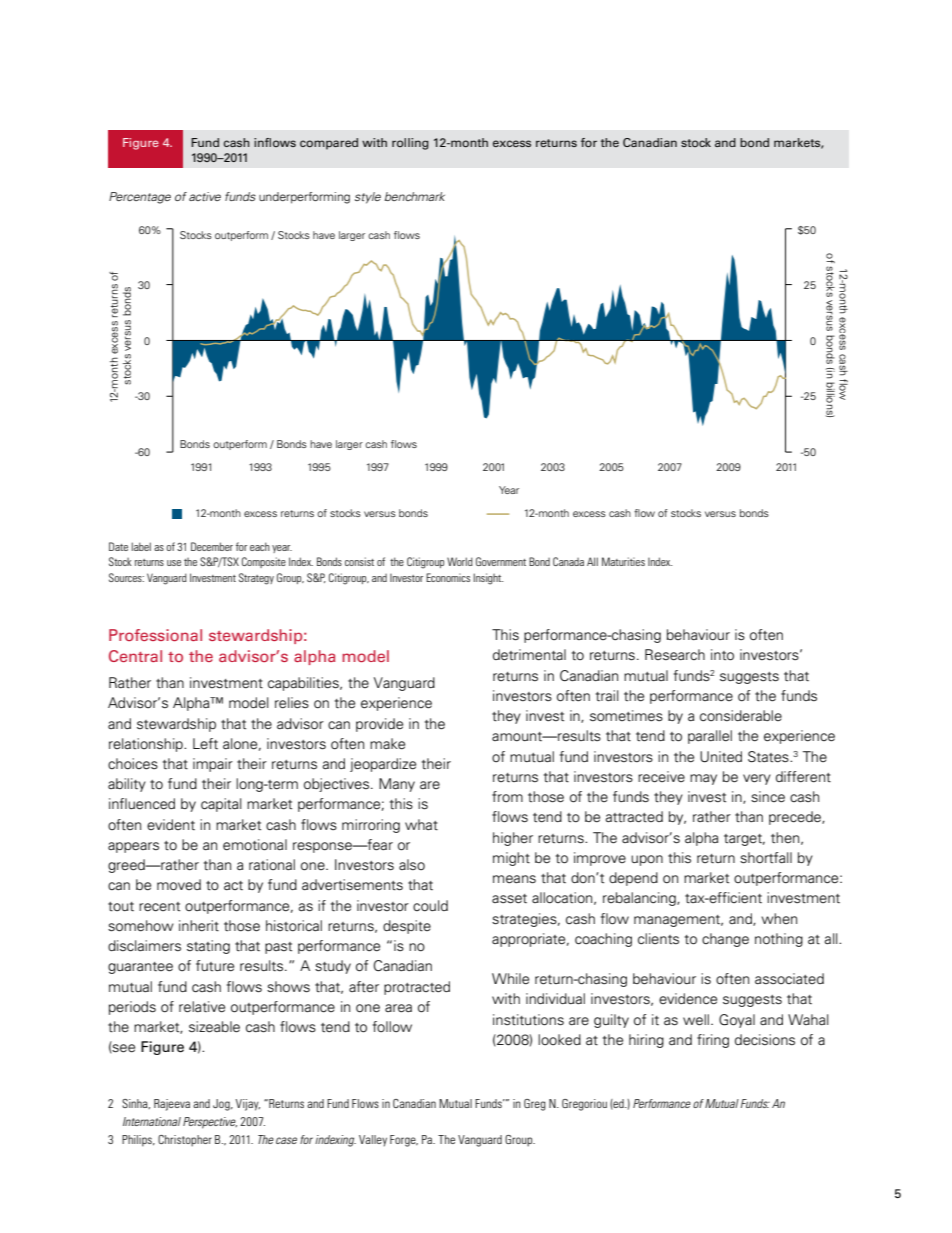  What do you see at coordinates (205, 196) in the screenshot?
I see `active` at bounding box center [205, 196].
